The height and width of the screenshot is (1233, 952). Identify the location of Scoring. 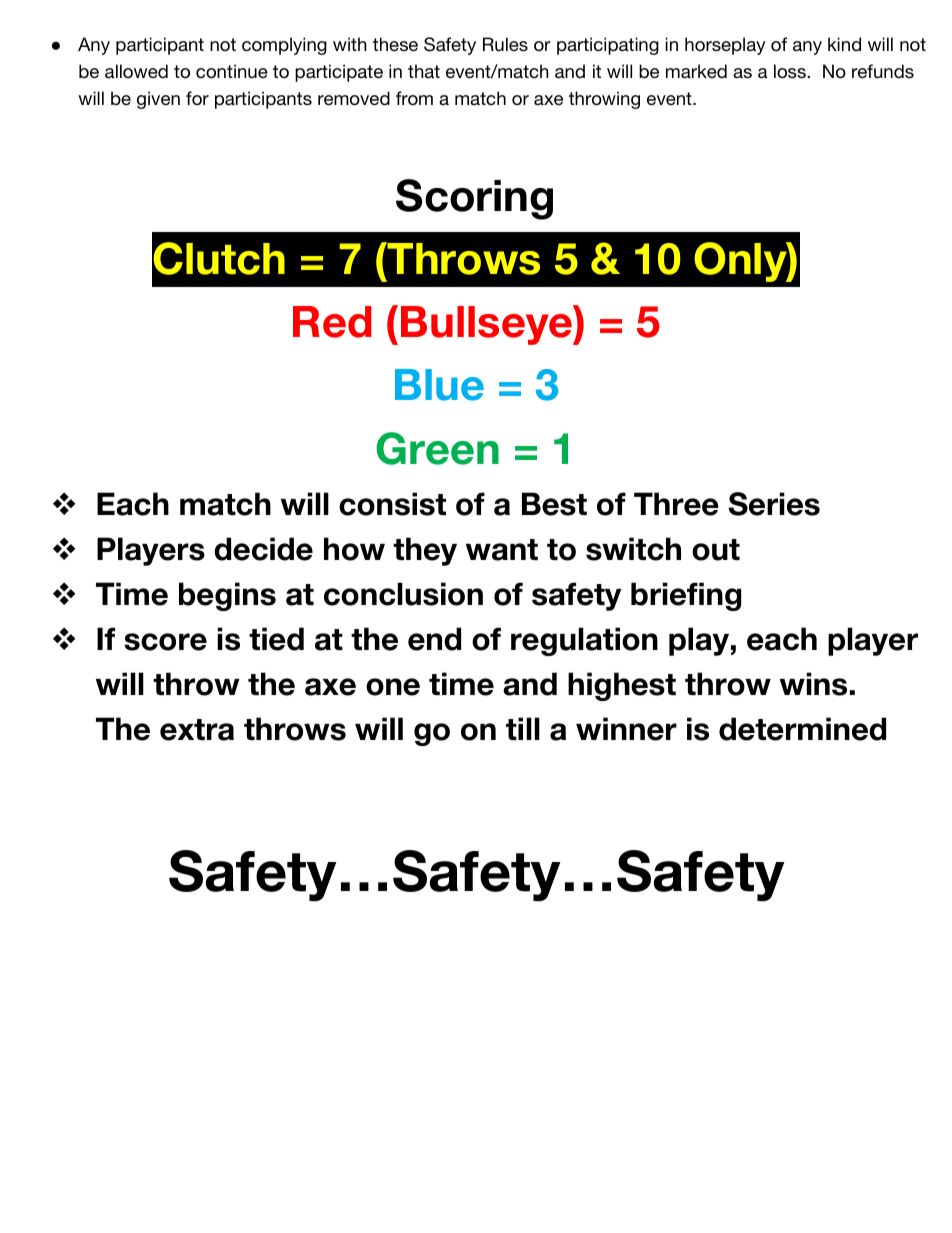
(474, 199).
